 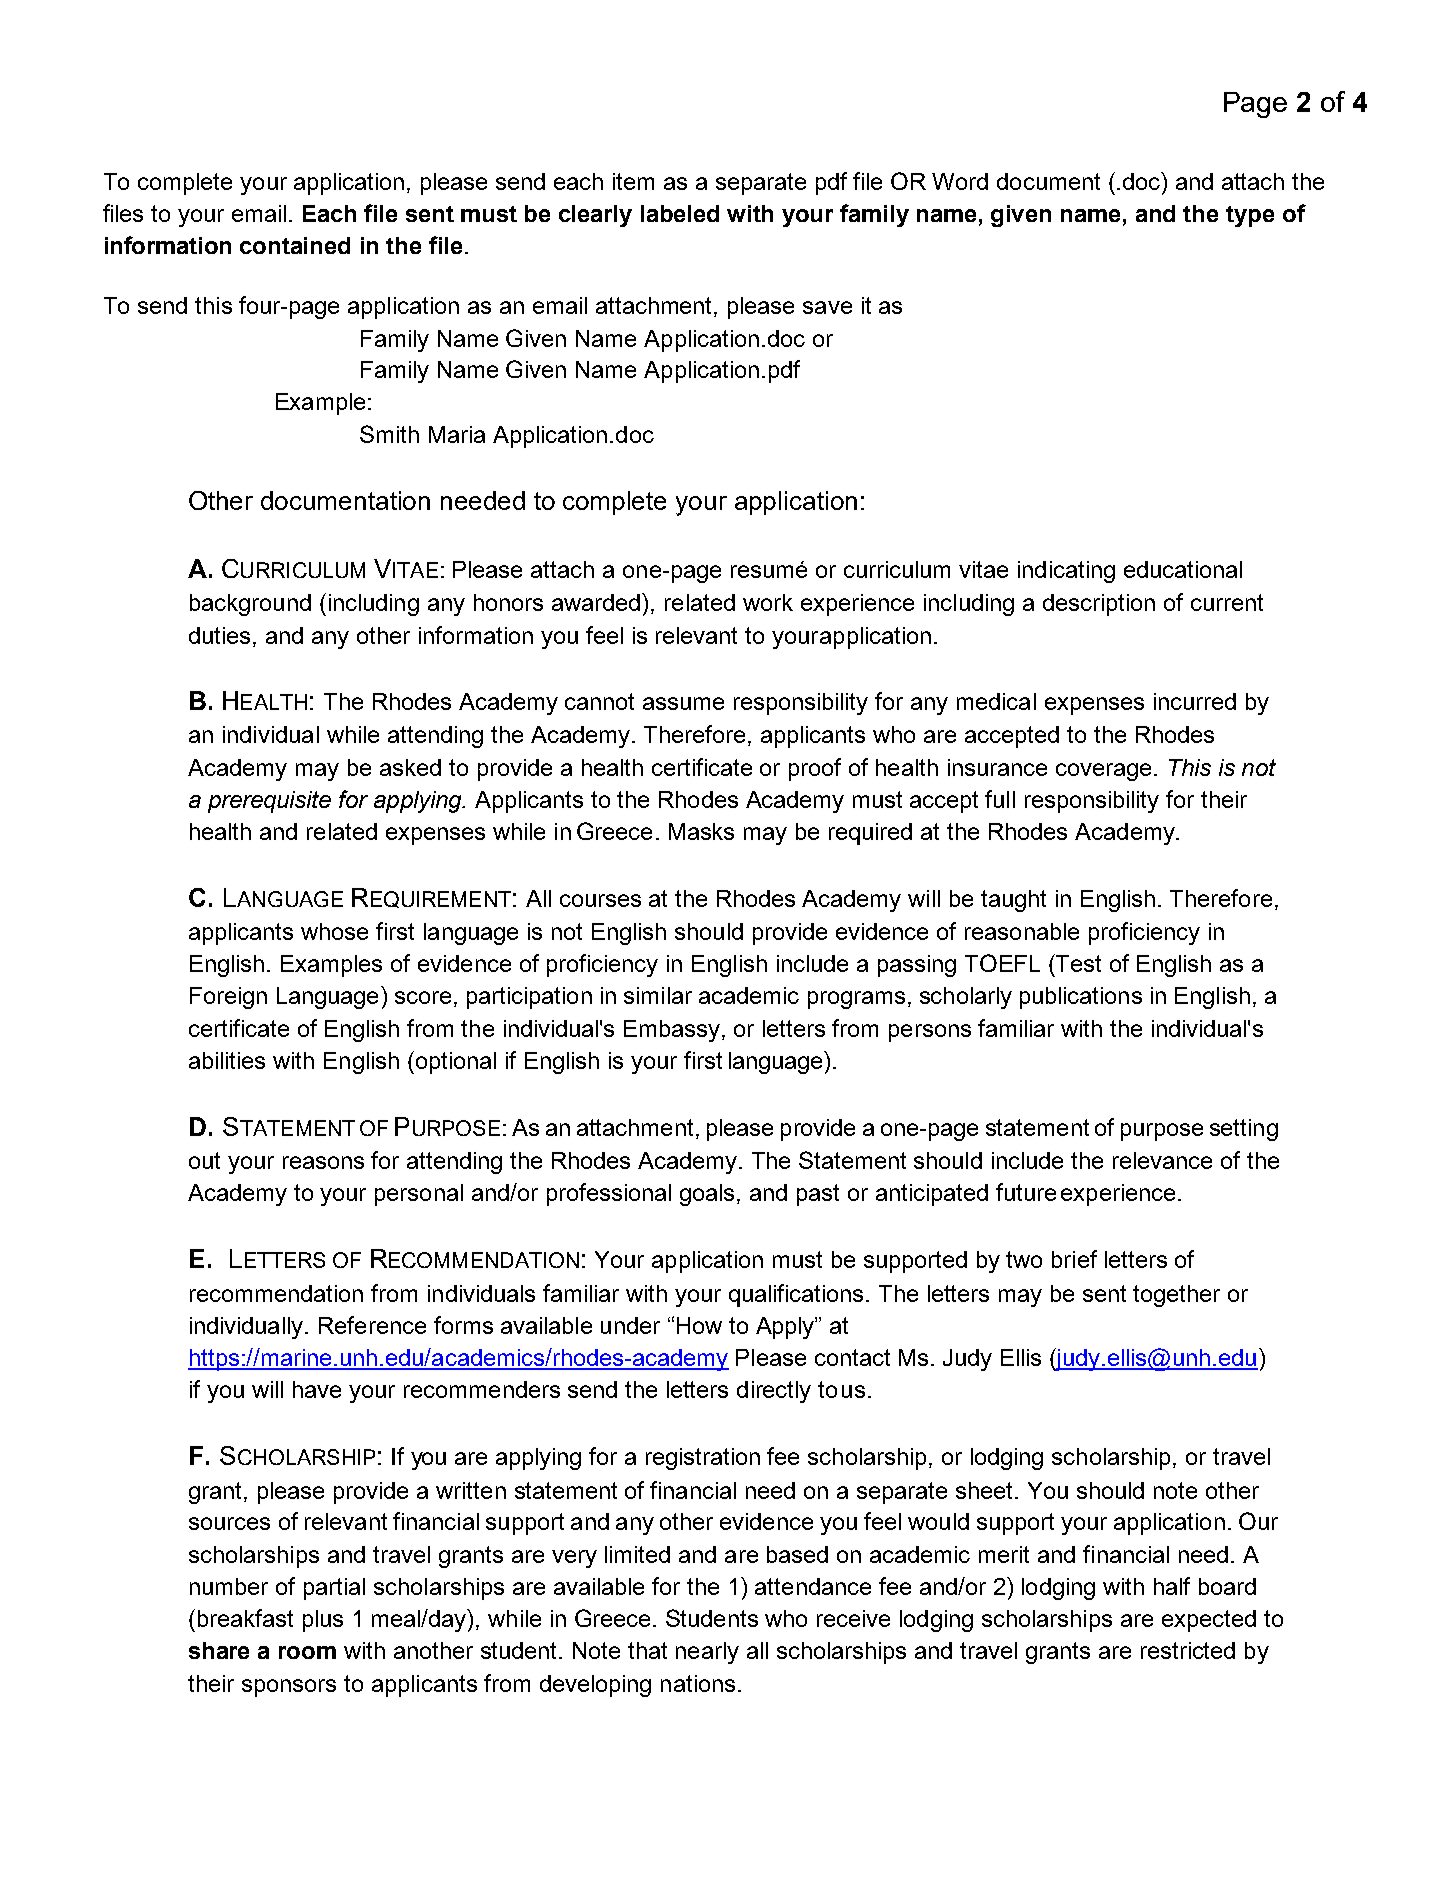 What do you see at coordinates (707, 1653) in the image?
I see `nearly` at bounding box center [707, 1653].
